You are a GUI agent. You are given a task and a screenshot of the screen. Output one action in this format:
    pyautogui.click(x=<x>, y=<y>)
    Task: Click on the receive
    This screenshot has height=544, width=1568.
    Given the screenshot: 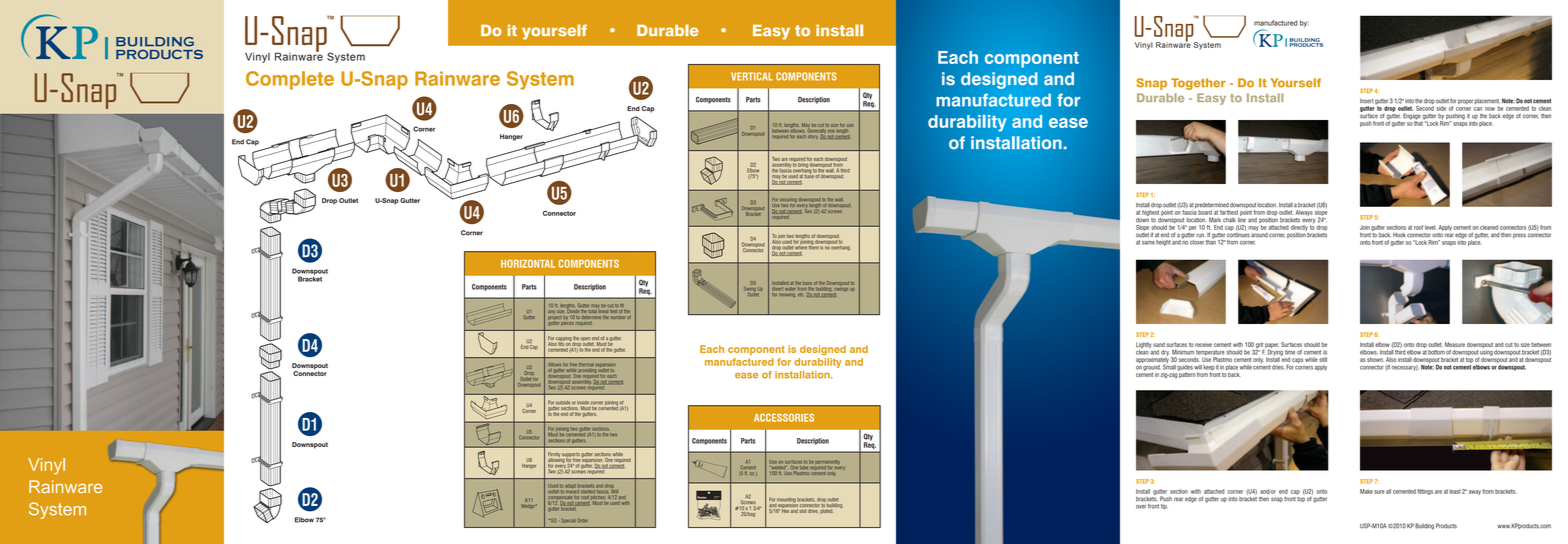 What is the action you would take?
    pyautogui.click(x=1203, y=345)
